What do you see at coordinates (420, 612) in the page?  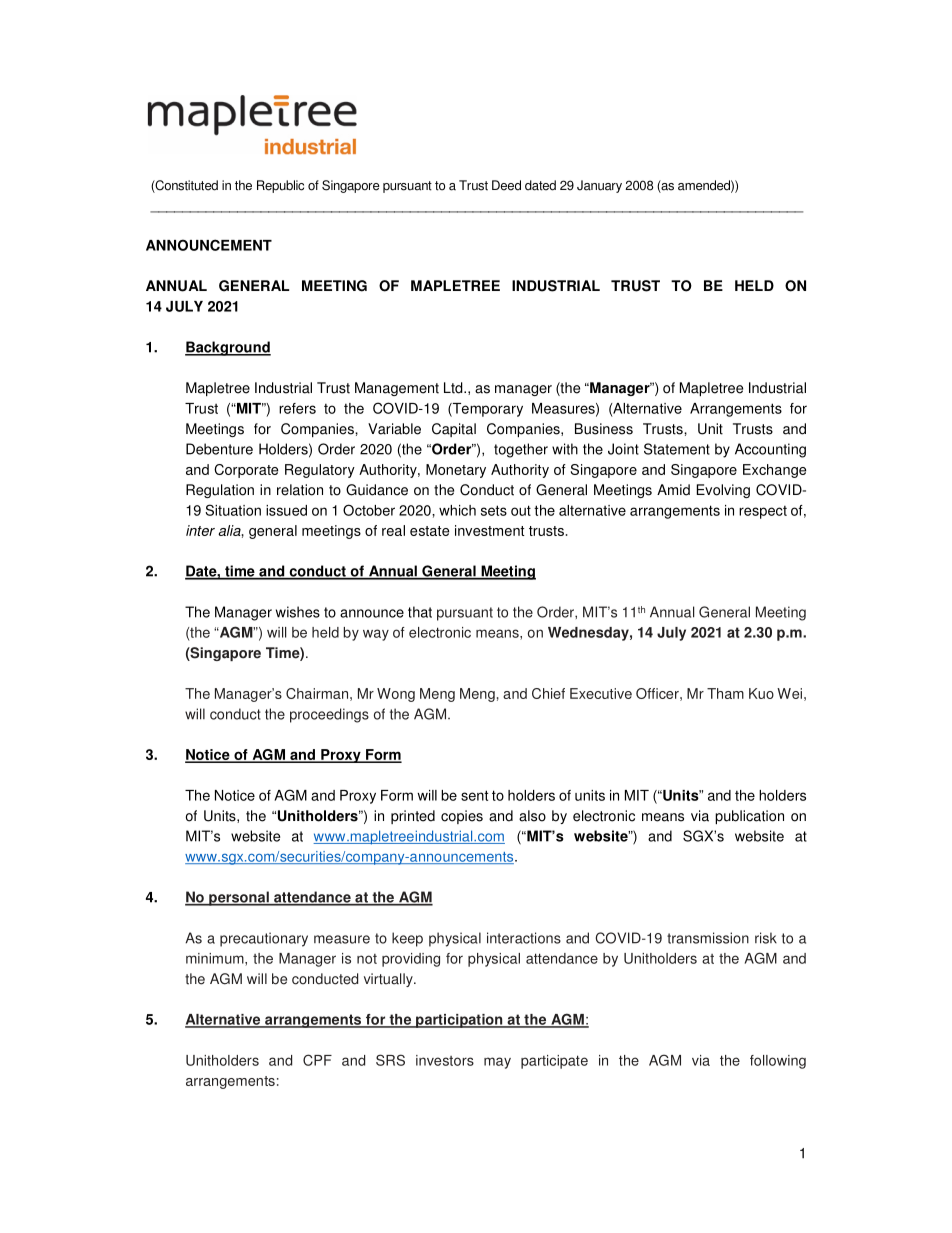 I see `that` at bounding box center [420, 612].
